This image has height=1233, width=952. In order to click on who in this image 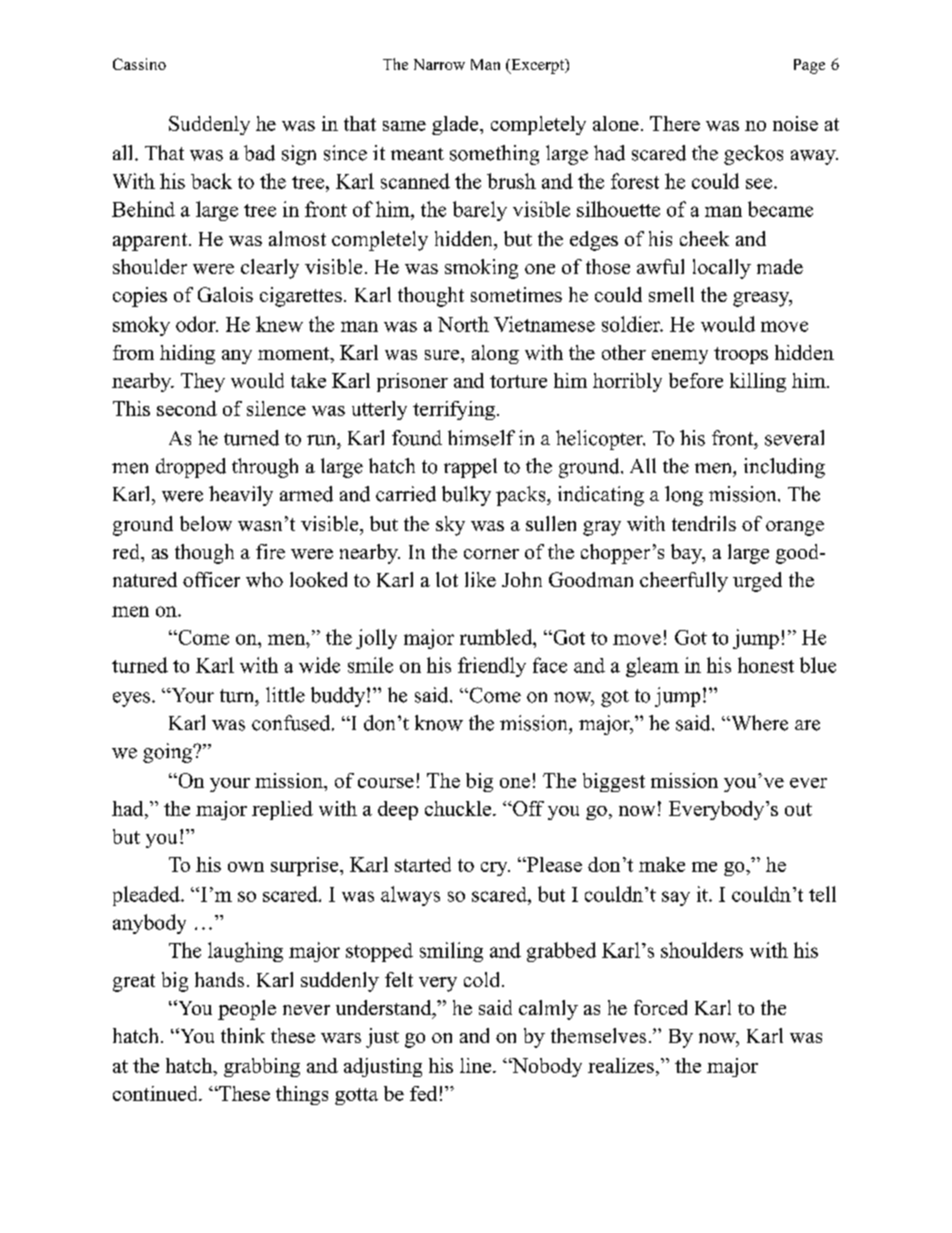, I will do `click(264, 579)`.
